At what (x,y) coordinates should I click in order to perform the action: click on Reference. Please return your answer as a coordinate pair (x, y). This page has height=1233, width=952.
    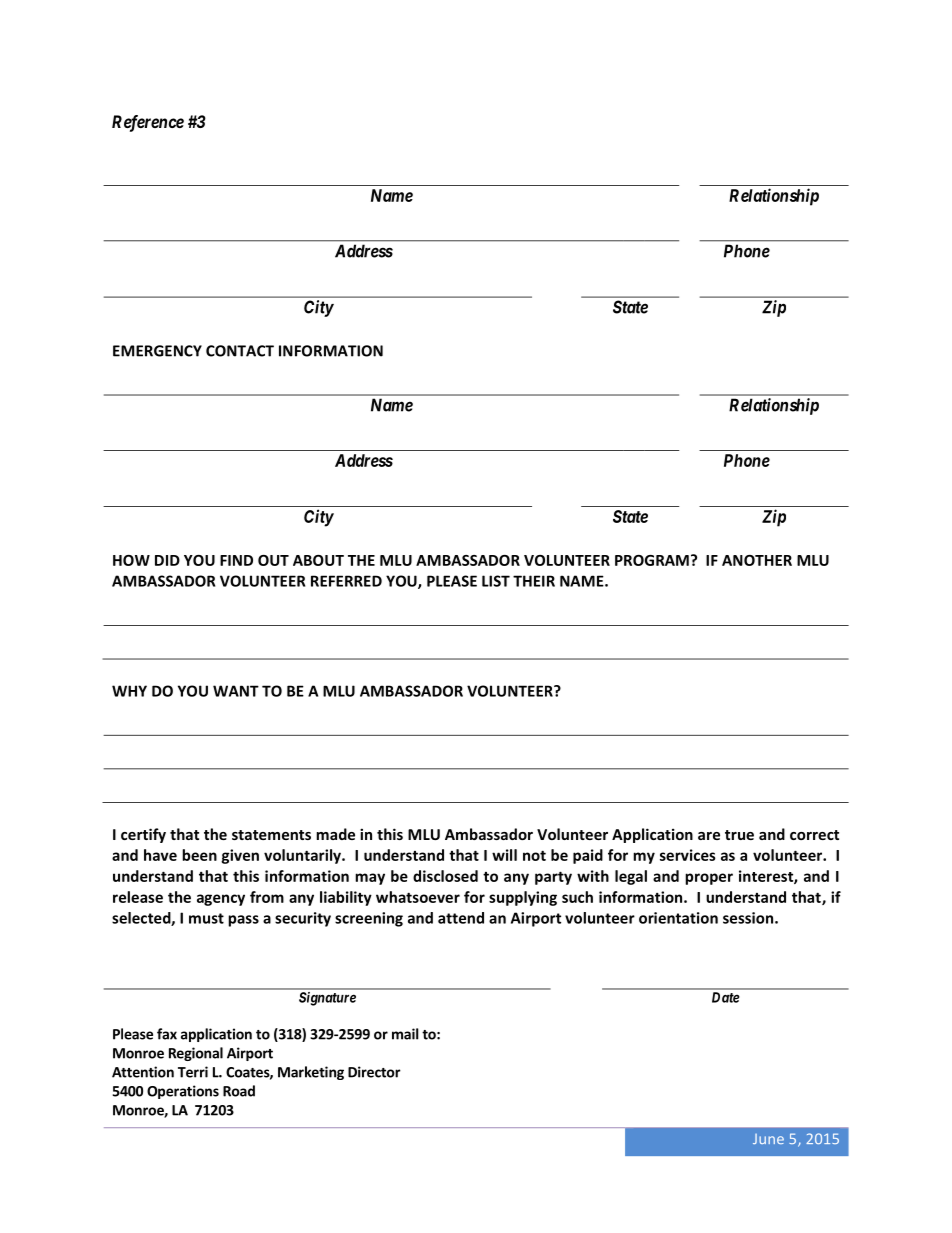
    Looking at the image, I should click on (148, 123).
